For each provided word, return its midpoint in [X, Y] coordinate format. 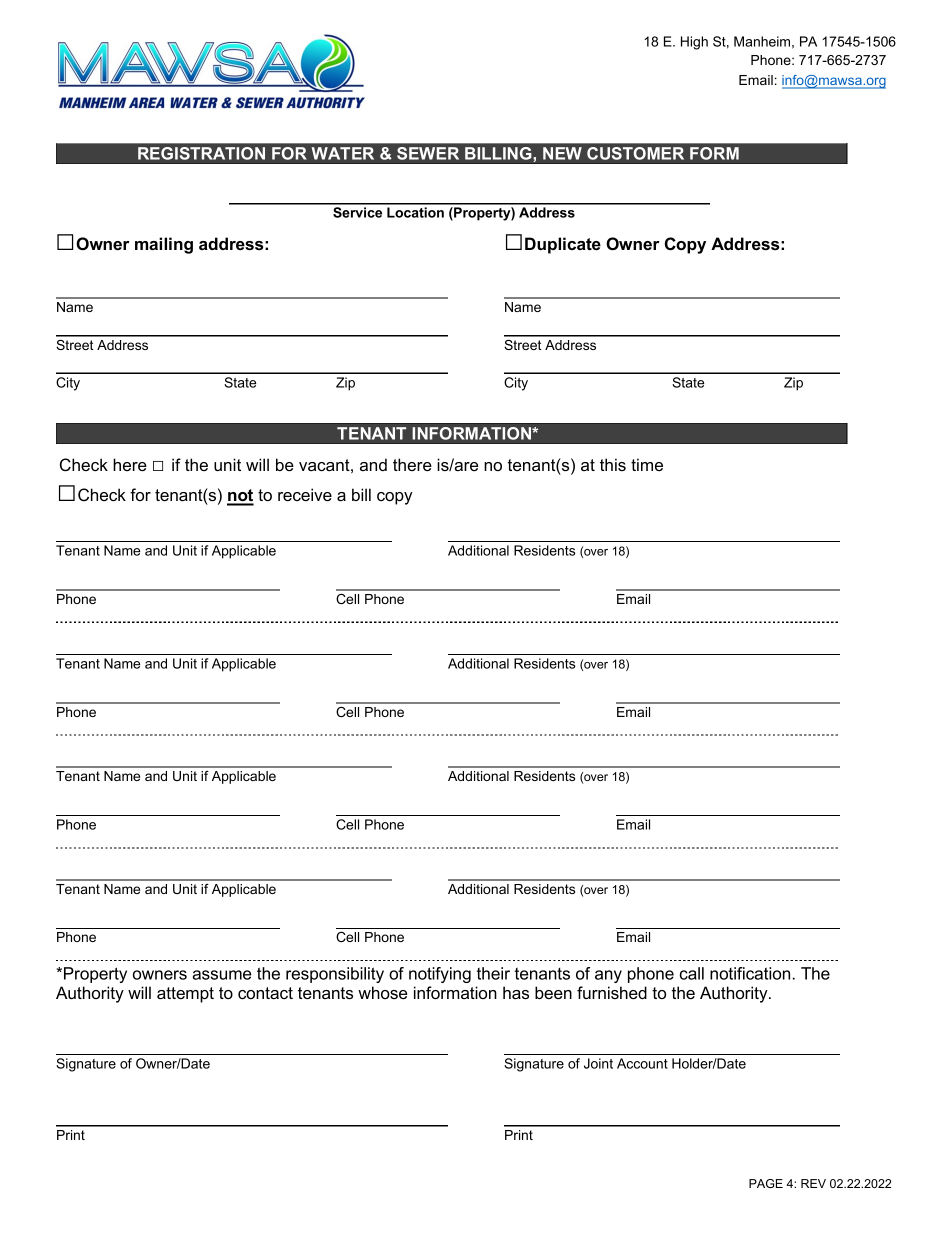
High [694, 43]
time [647, 464]
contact [265, 993]
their [493, 973]
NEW [562, 153]
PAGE [766, 1183]
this [613, 464]
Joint [598, 1063]
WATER [342, 153]
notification [750, 973]
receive [305, 494]
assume [221, 975]
